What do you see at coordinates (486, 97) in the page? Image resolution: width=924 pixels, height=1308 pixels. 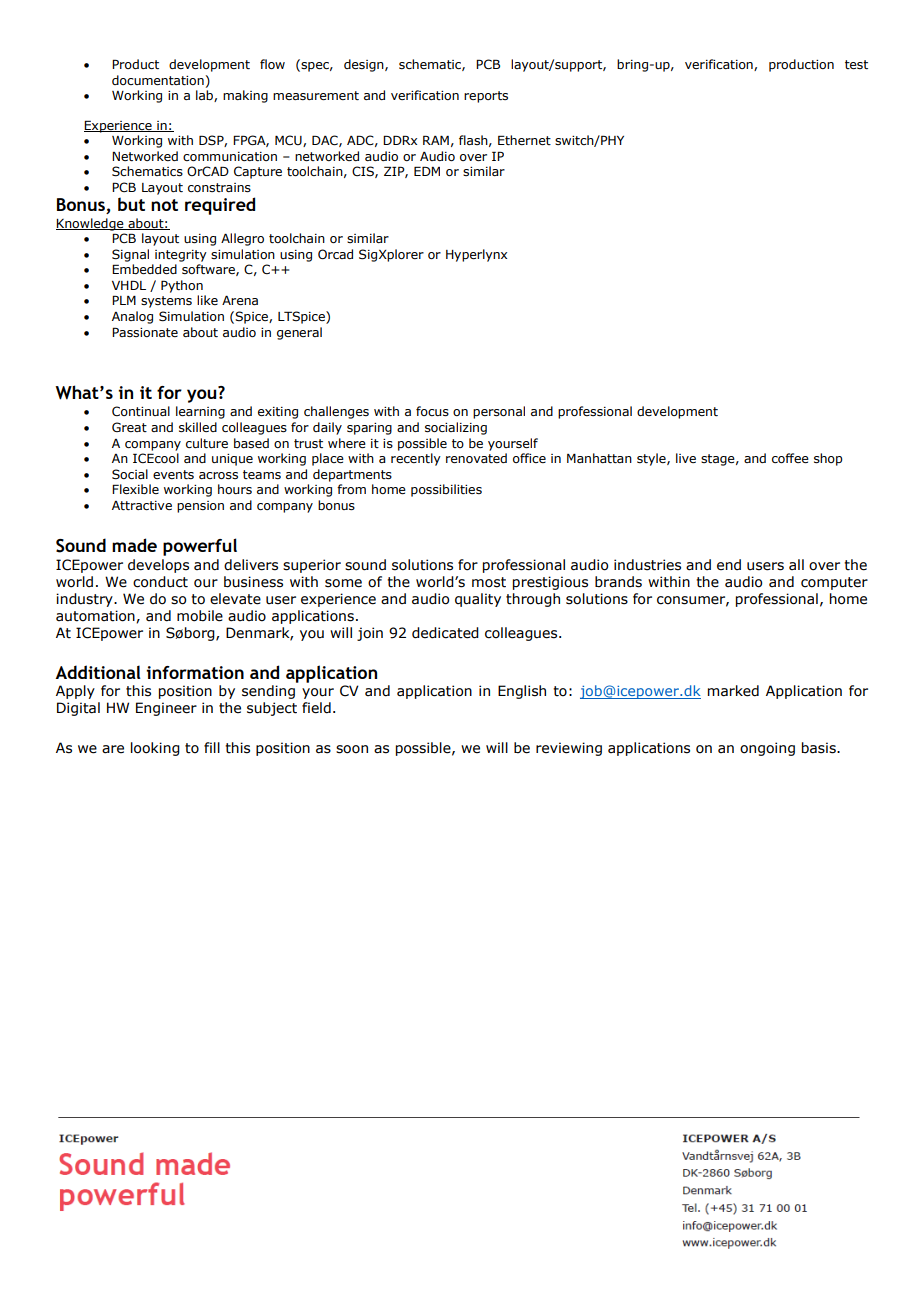 I see `reports` at bounding box center [486, 97].
